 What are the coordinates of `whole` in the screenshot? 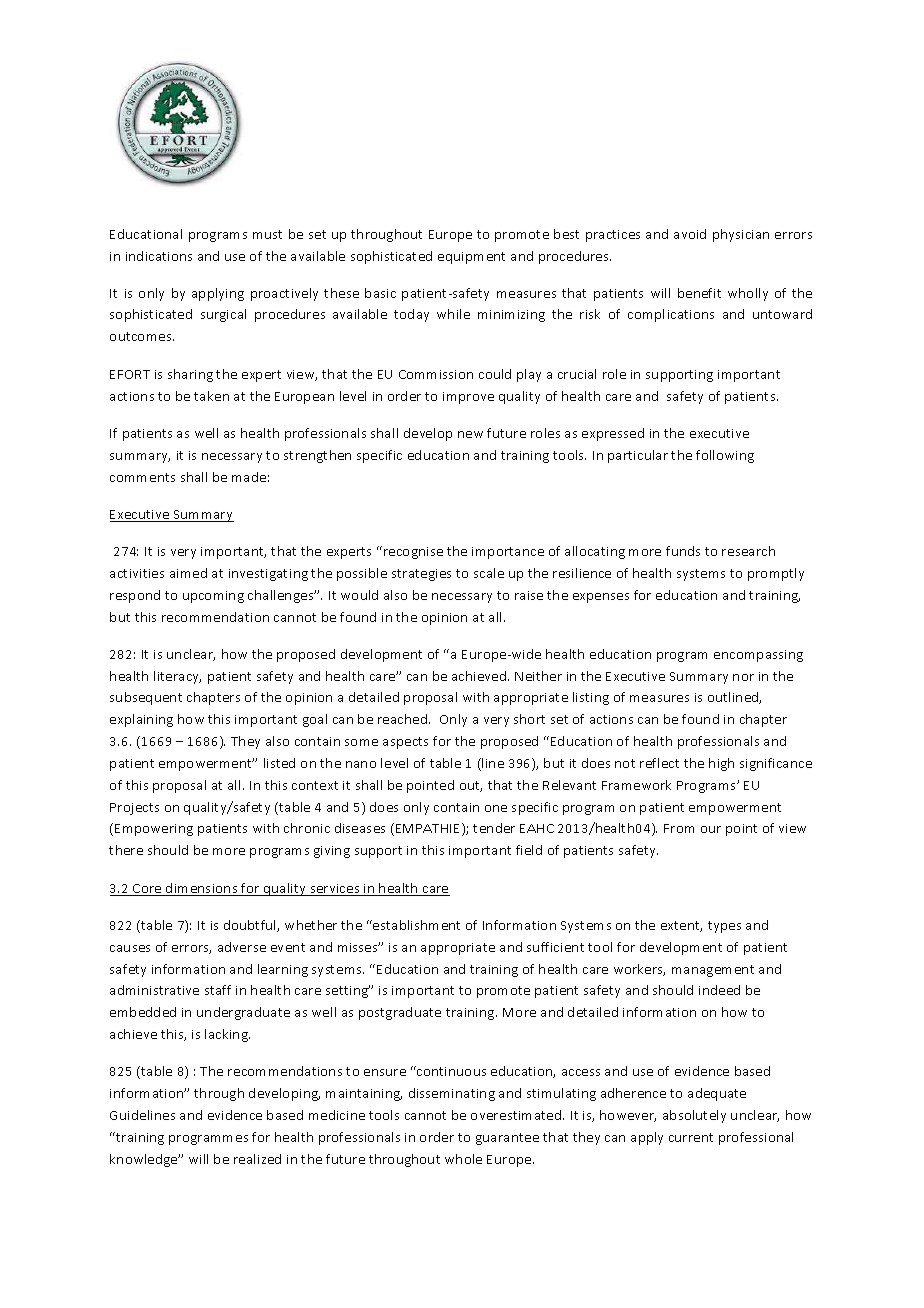 It's located at (463, 1159).
